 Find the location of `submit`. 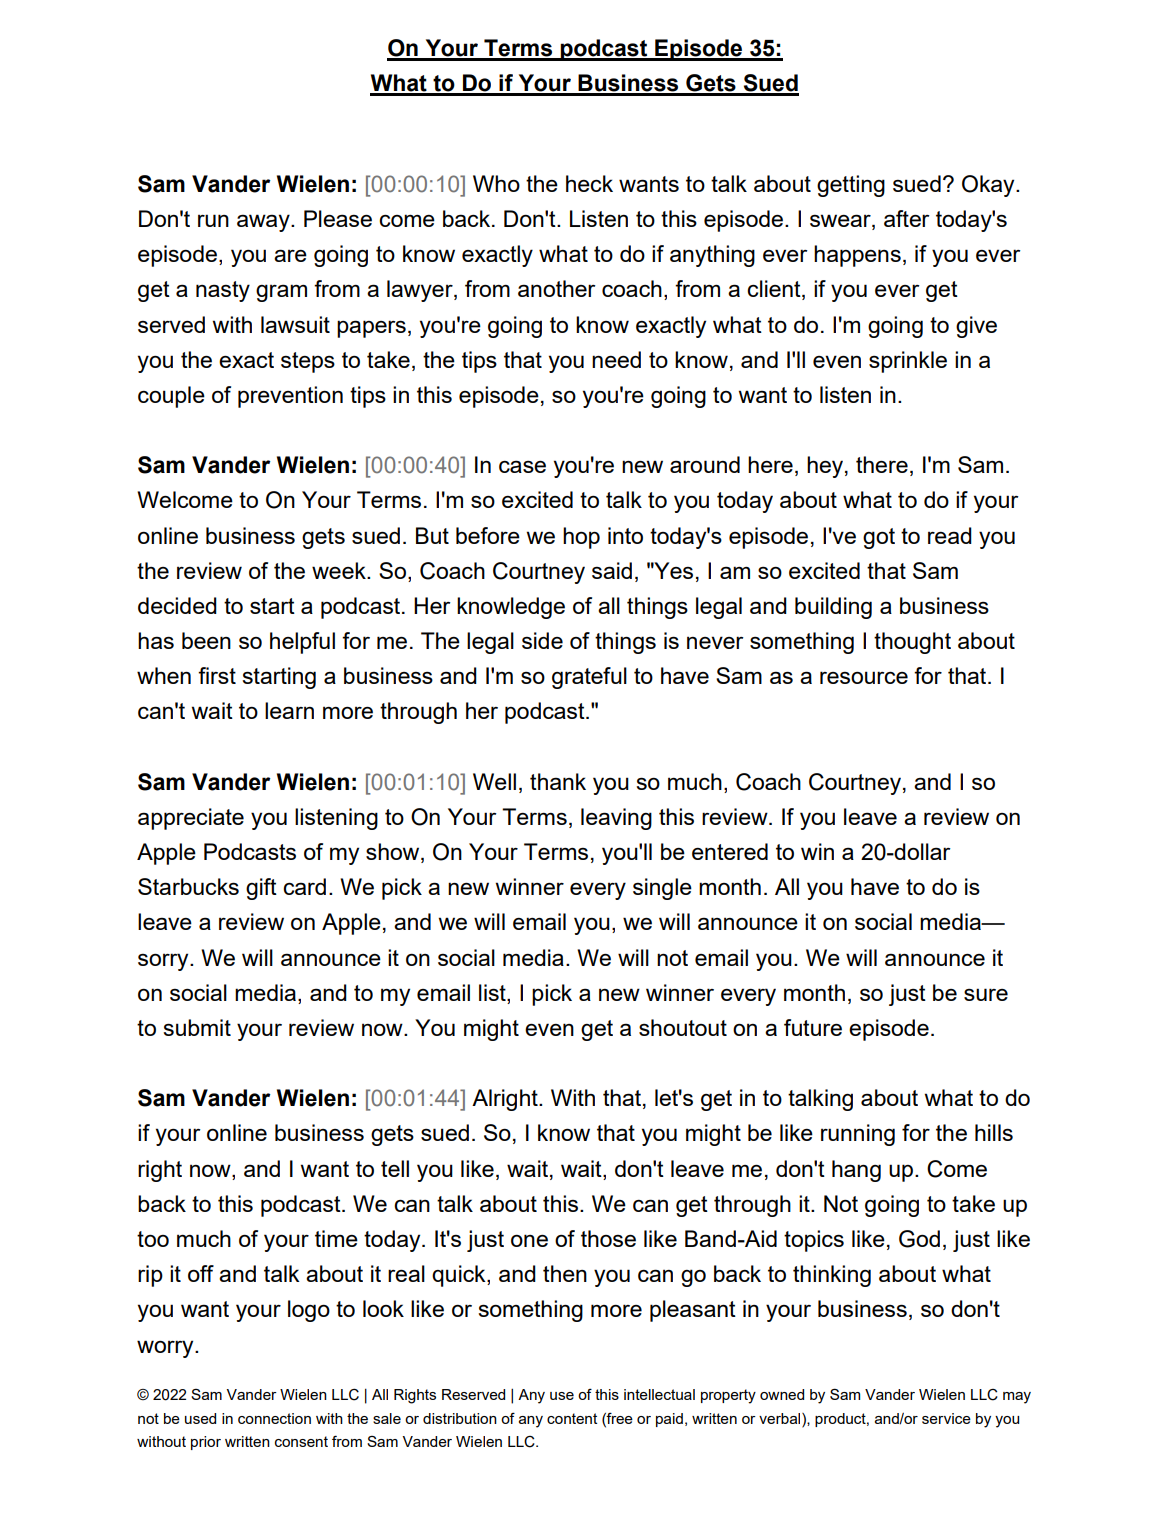

submit is located at coordinates (197, 1027).
